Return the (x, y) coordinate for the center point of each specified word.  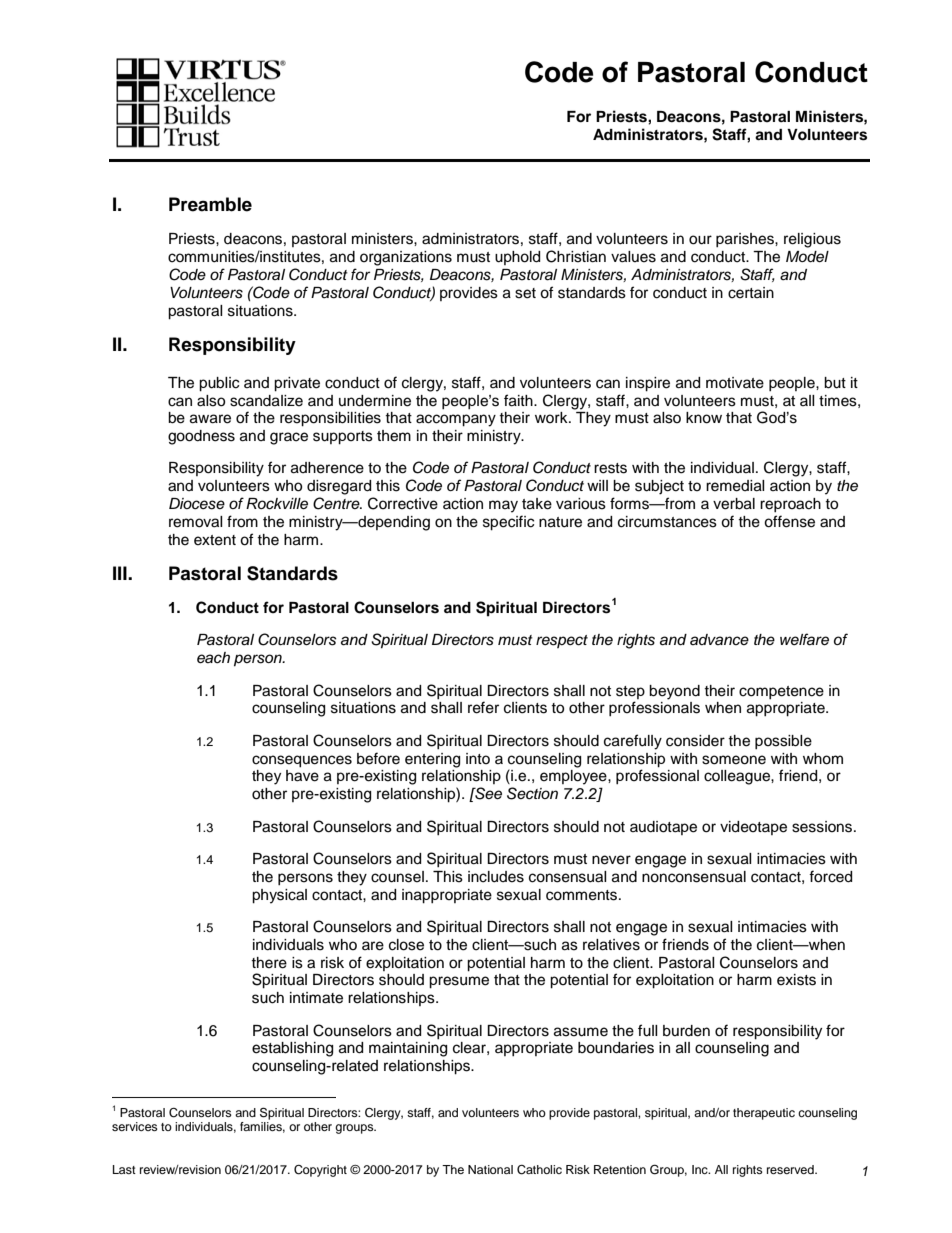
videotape (753, 828)
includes (496, 877)
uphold (517, 258)
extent (215, 540)
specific (508, 523)
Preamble (210, 204)
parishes (746, 240)
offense (789, 521)
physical (279, 896)
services (135, 1126)
